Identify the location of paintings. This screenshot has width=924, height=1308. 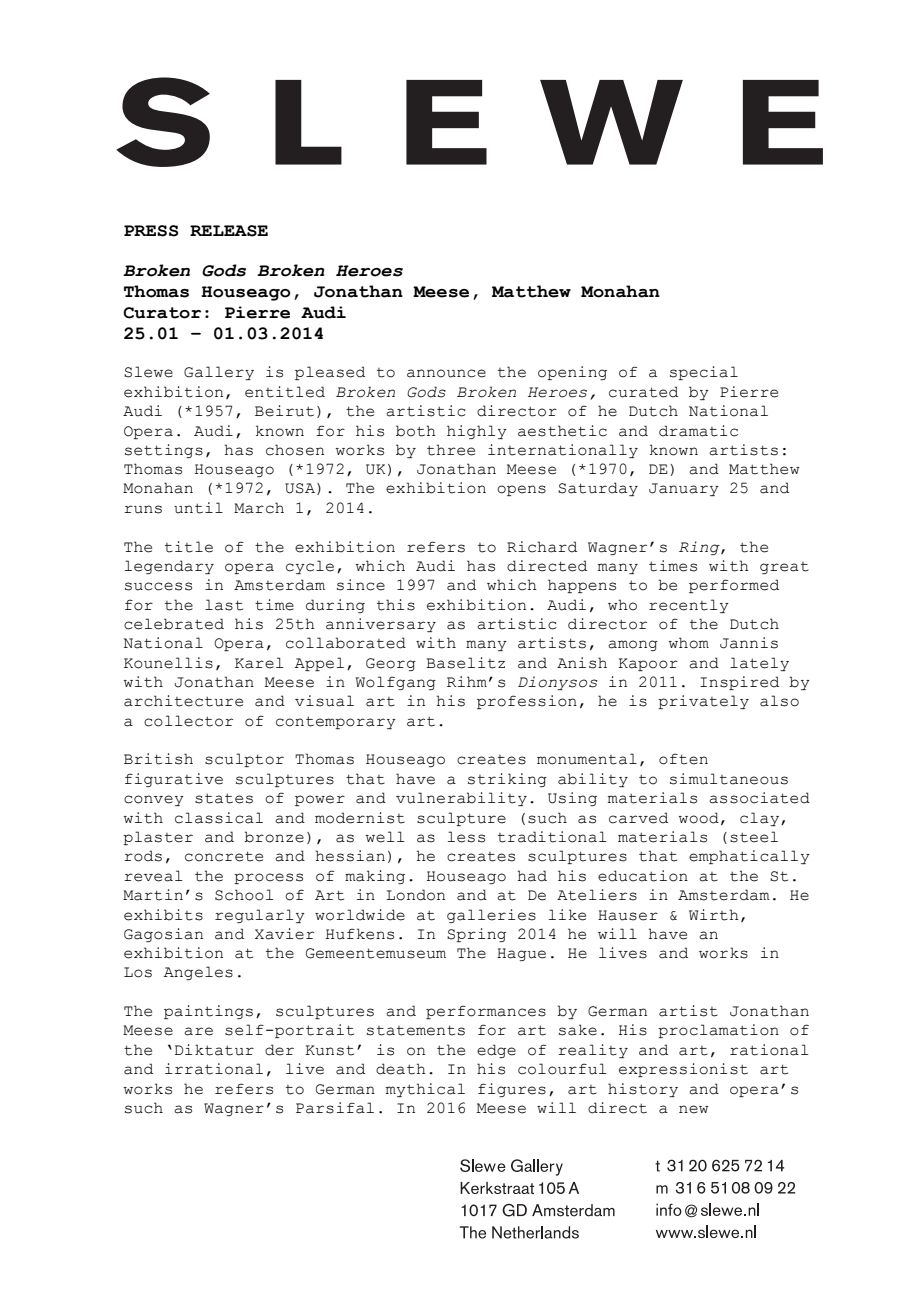
(208, 1012).
